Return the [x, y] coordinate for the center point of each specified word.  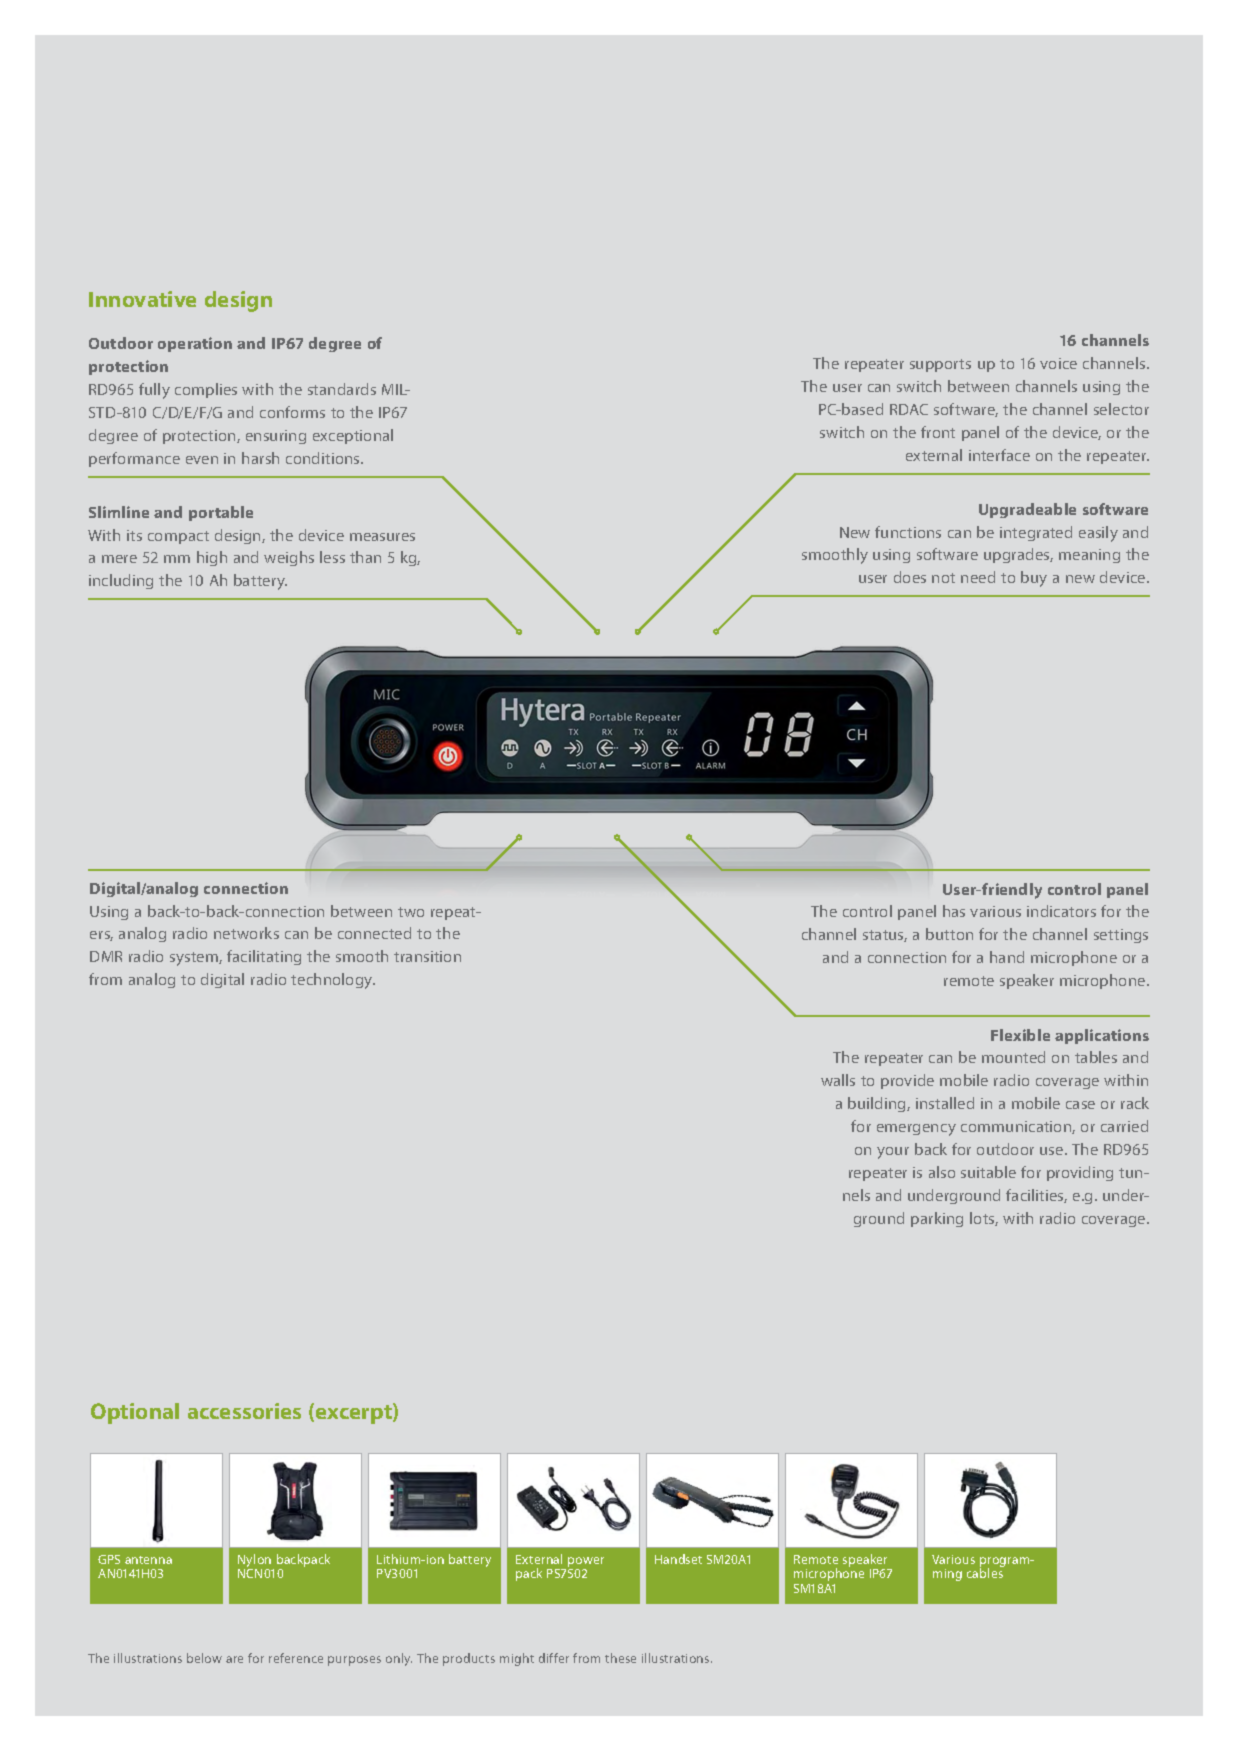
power [586, 1563]
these [620, 1658]
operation [195, 344]
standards [342, 389]
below [204, 1658]
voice [1058, 363]
